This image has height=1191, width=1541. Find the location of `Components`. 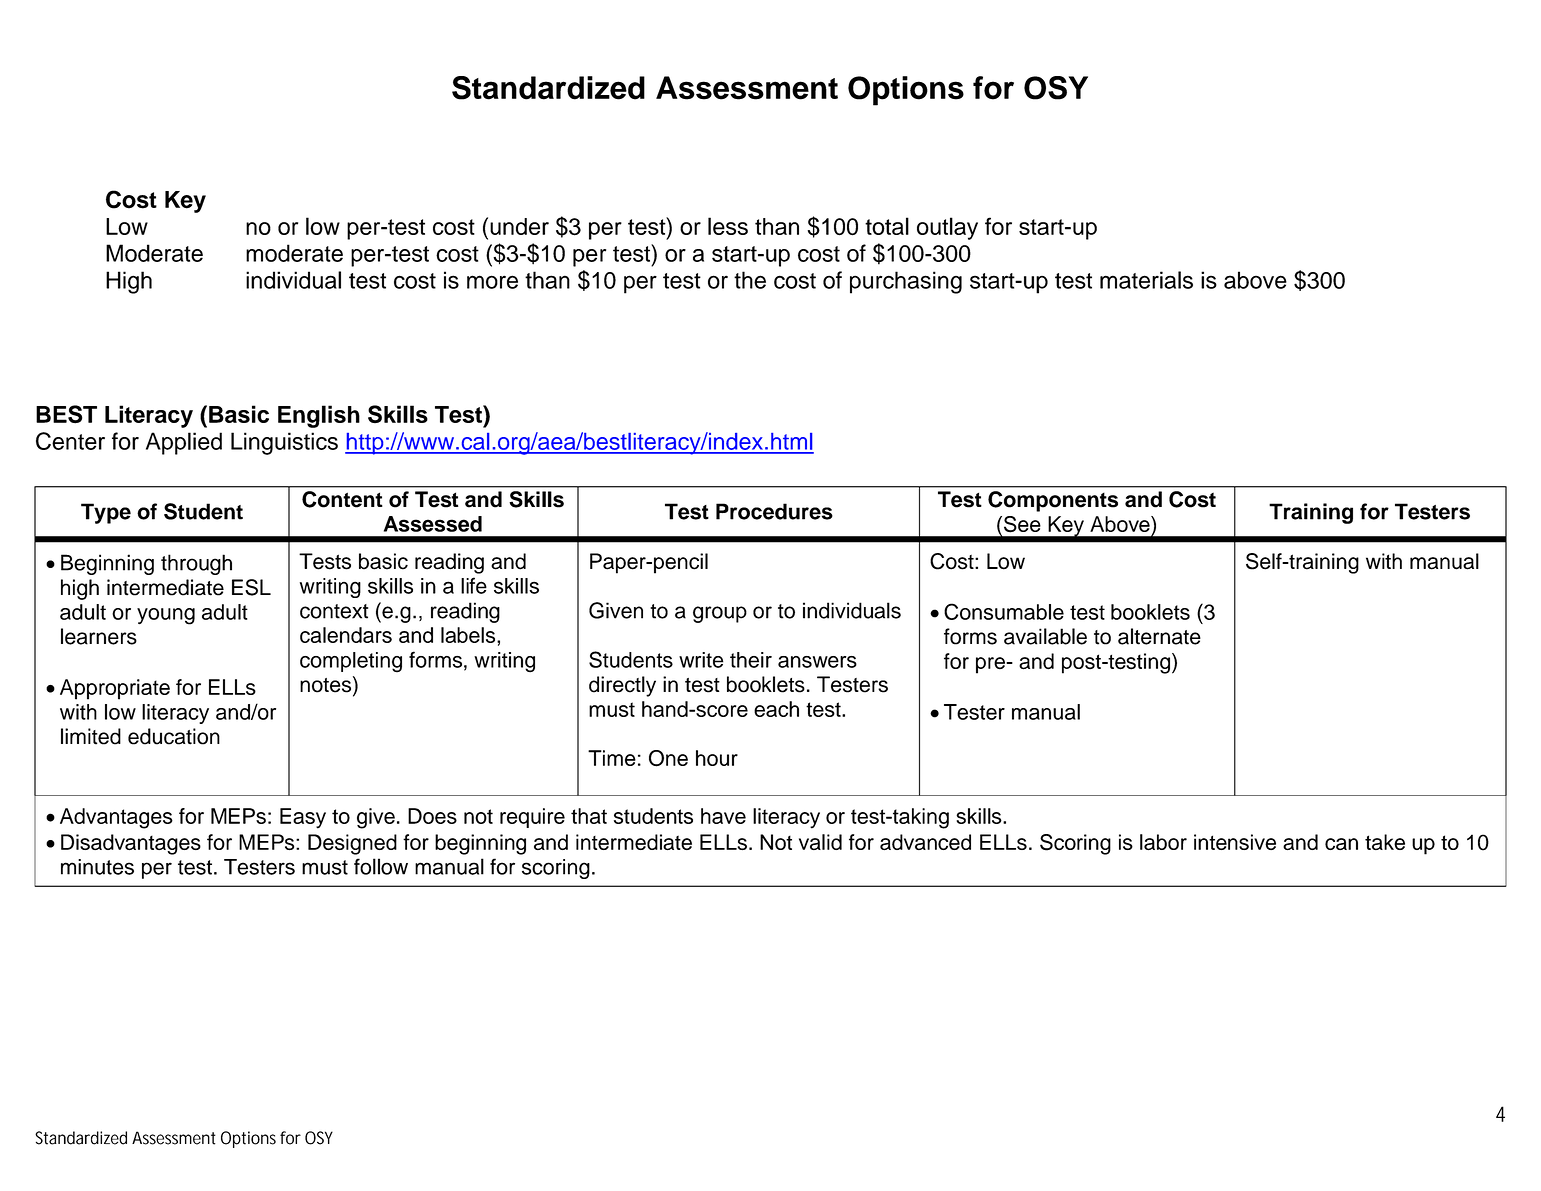

Components is located at coordinates (1053, 501).
